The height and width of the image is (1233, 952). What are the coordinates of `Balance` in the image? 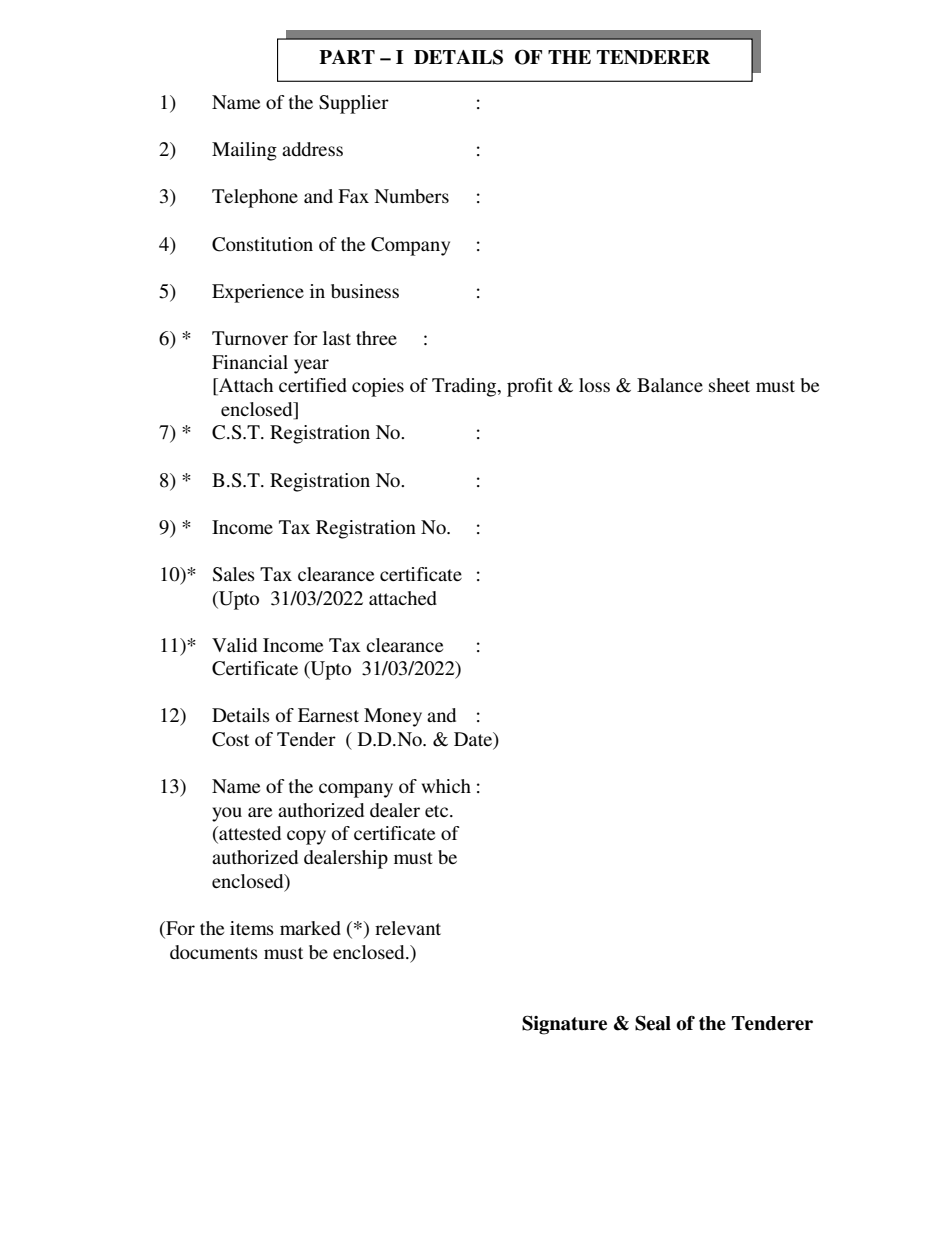 It's located at (670, 385).
